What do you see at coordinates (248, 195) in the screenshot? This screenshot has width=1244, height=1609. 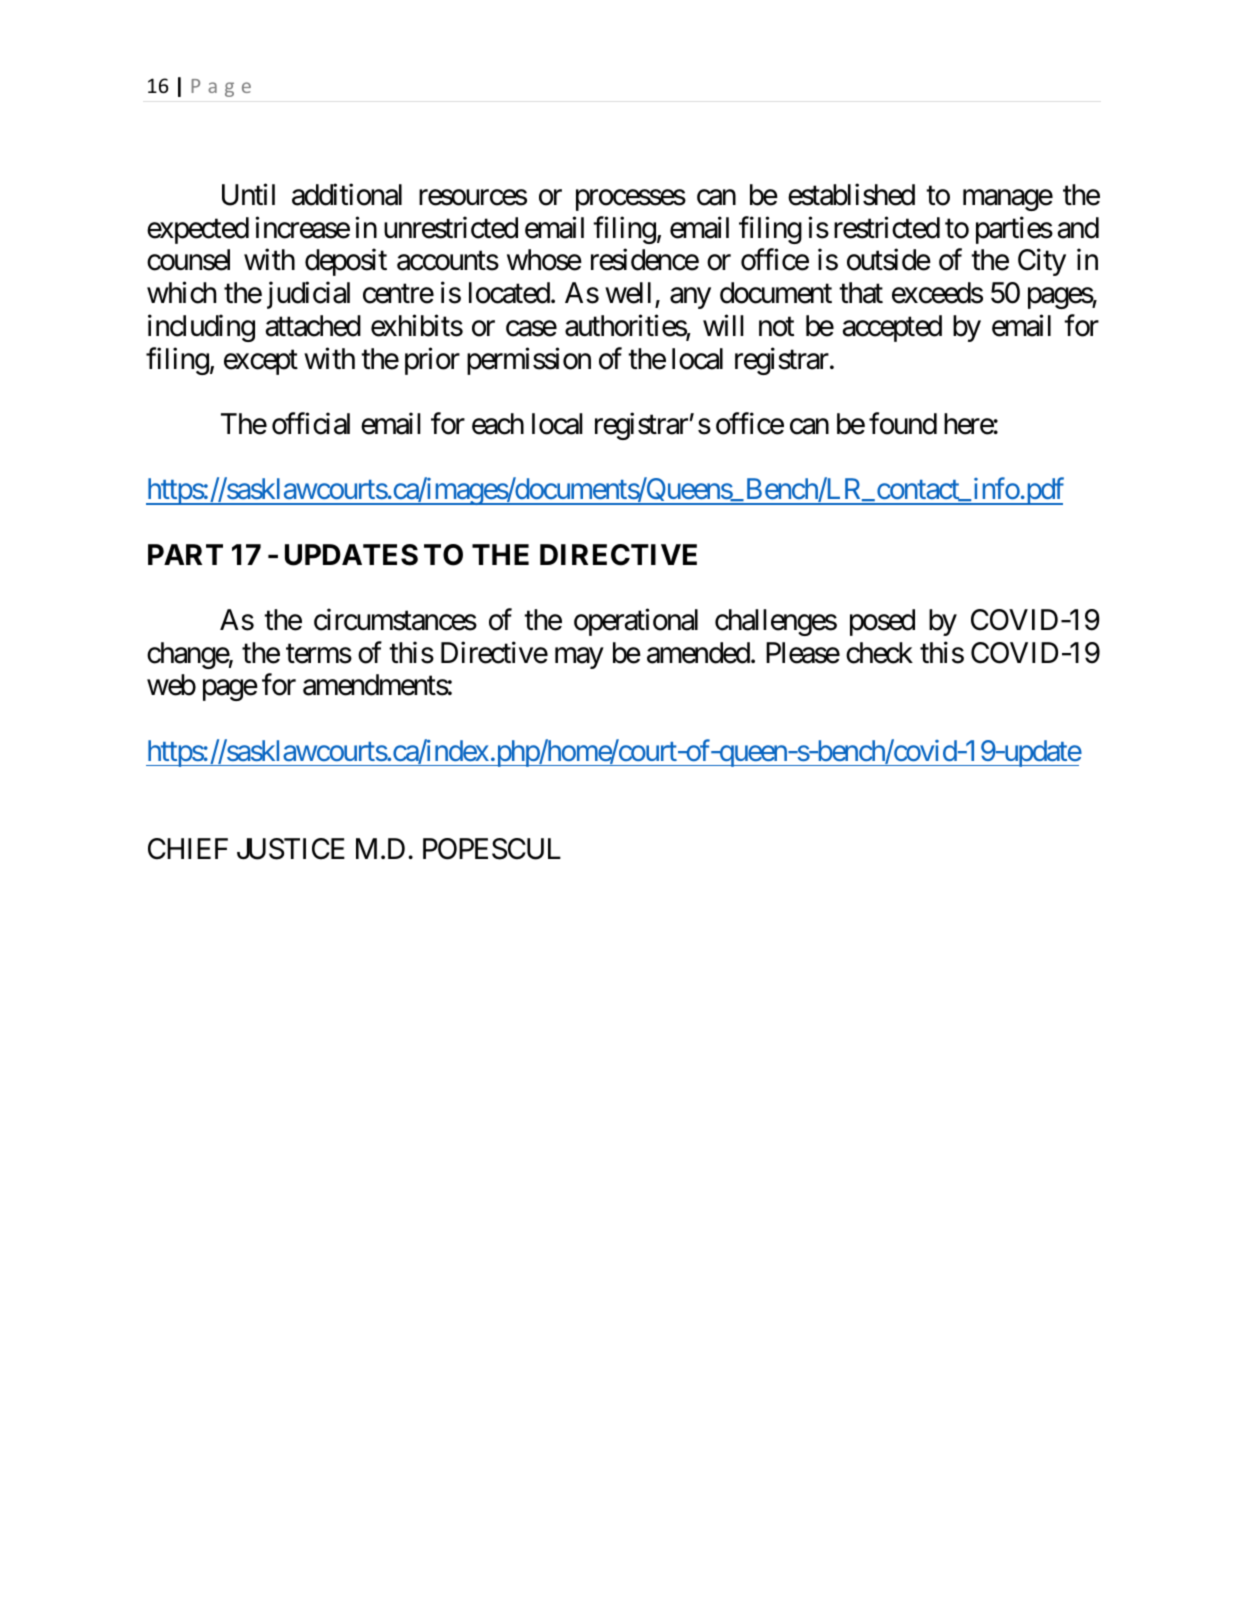 I see `Until` at bounding box center [248, 195].
